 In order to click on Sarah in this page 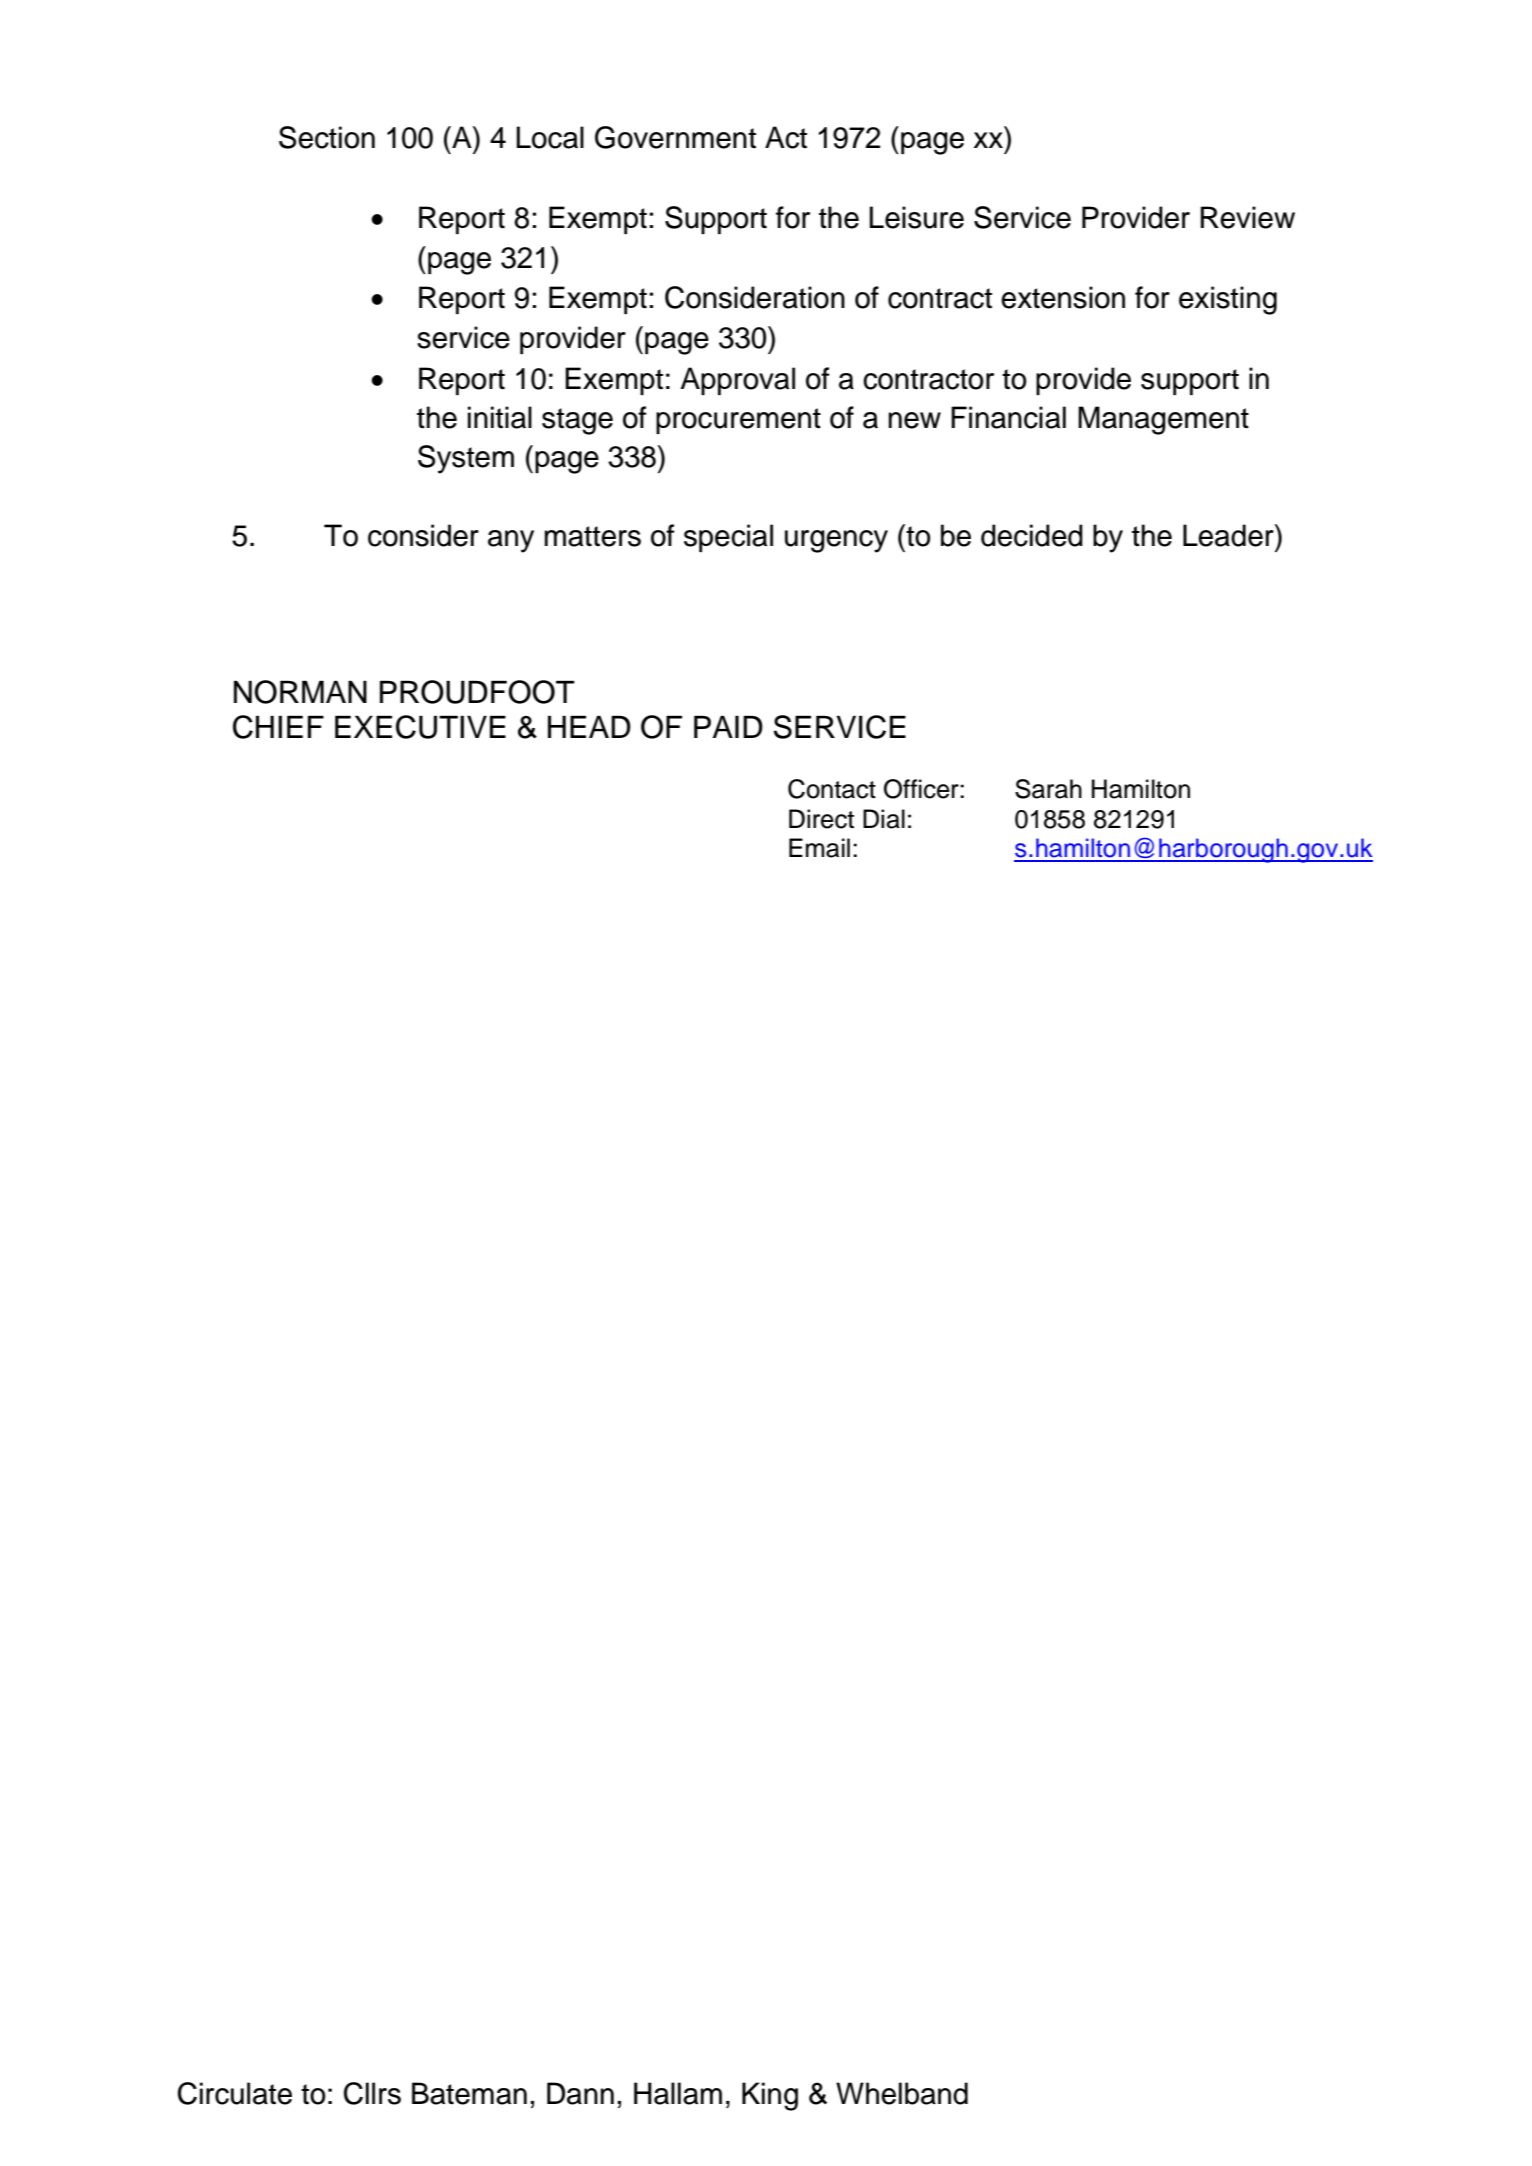, I will do `click(1048, 789)`.
